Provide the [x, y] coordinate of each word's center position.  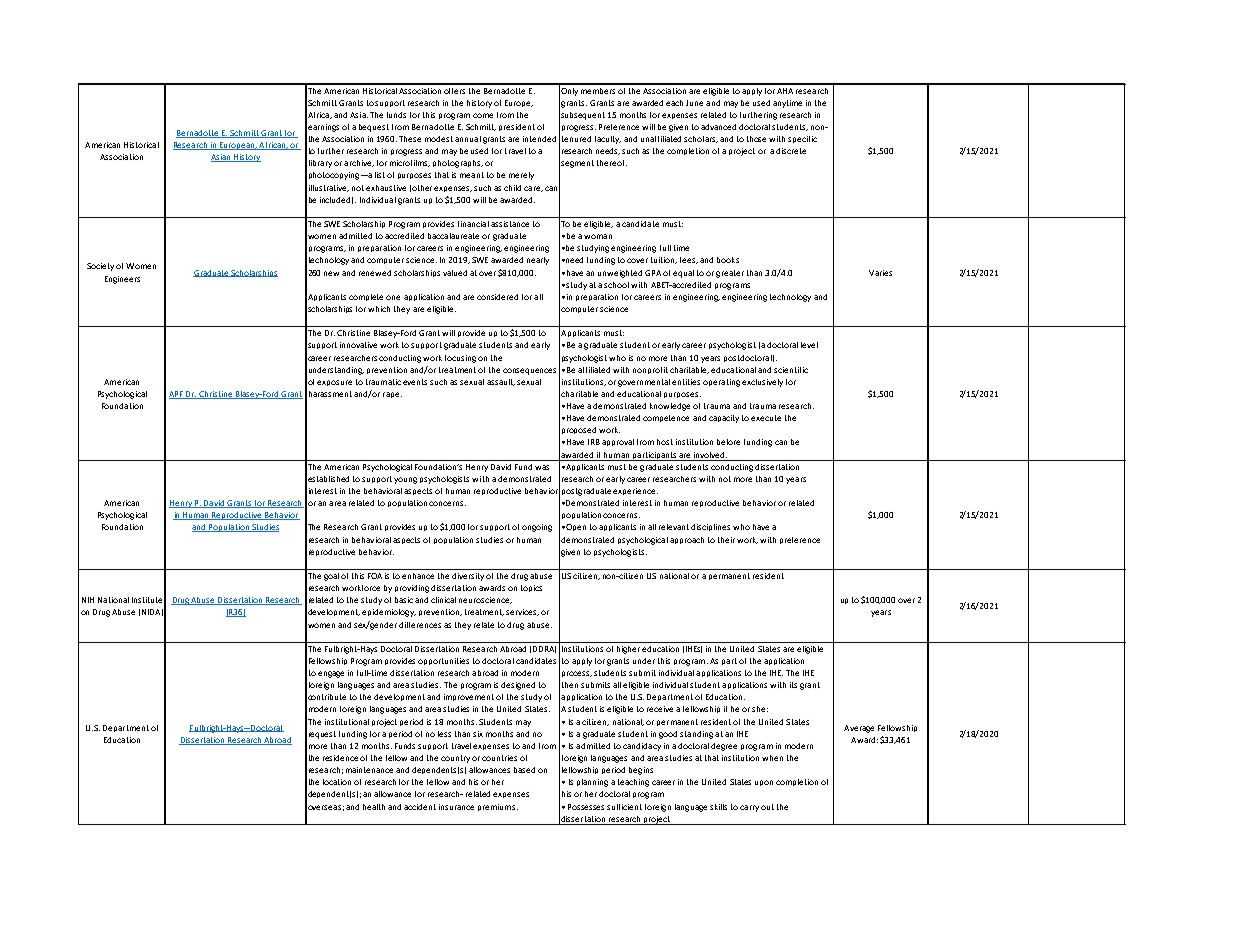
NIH [88, 600]
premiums [498, 807]
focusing [460, 359]
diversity [468, 577]
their [726, 540]
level [809, 345]
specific [802, 139]
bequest [374, 128]
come [483, 115]
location [337, 782]
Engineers [122, 280]
